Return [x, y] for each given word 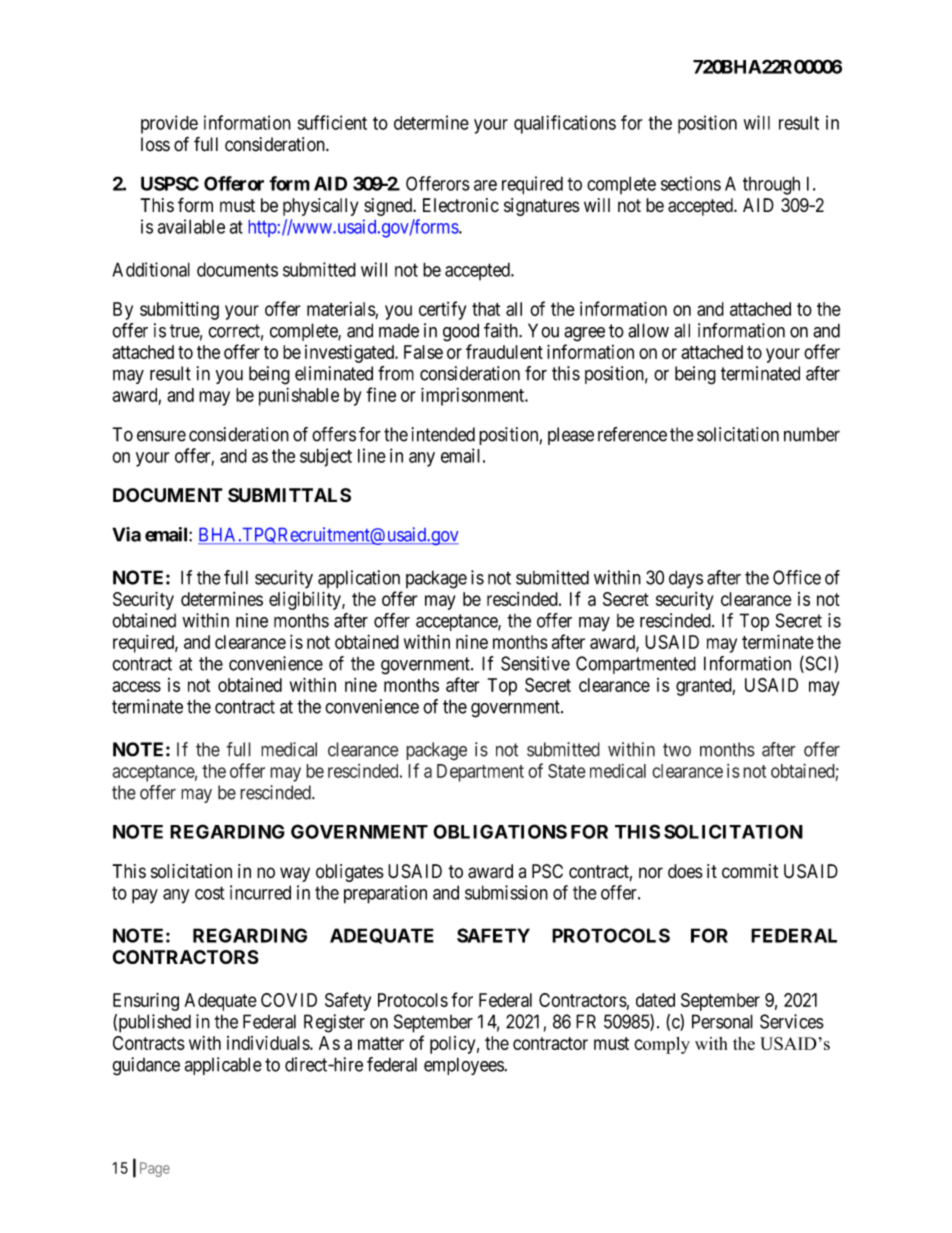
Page [155, 1169]
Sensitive [535, 663]
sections [691, 183]
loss [155, 144]
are [485, 185]
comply [662, 1045]
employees [464, 1066]
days [686, 579]
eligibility [306, 601]
